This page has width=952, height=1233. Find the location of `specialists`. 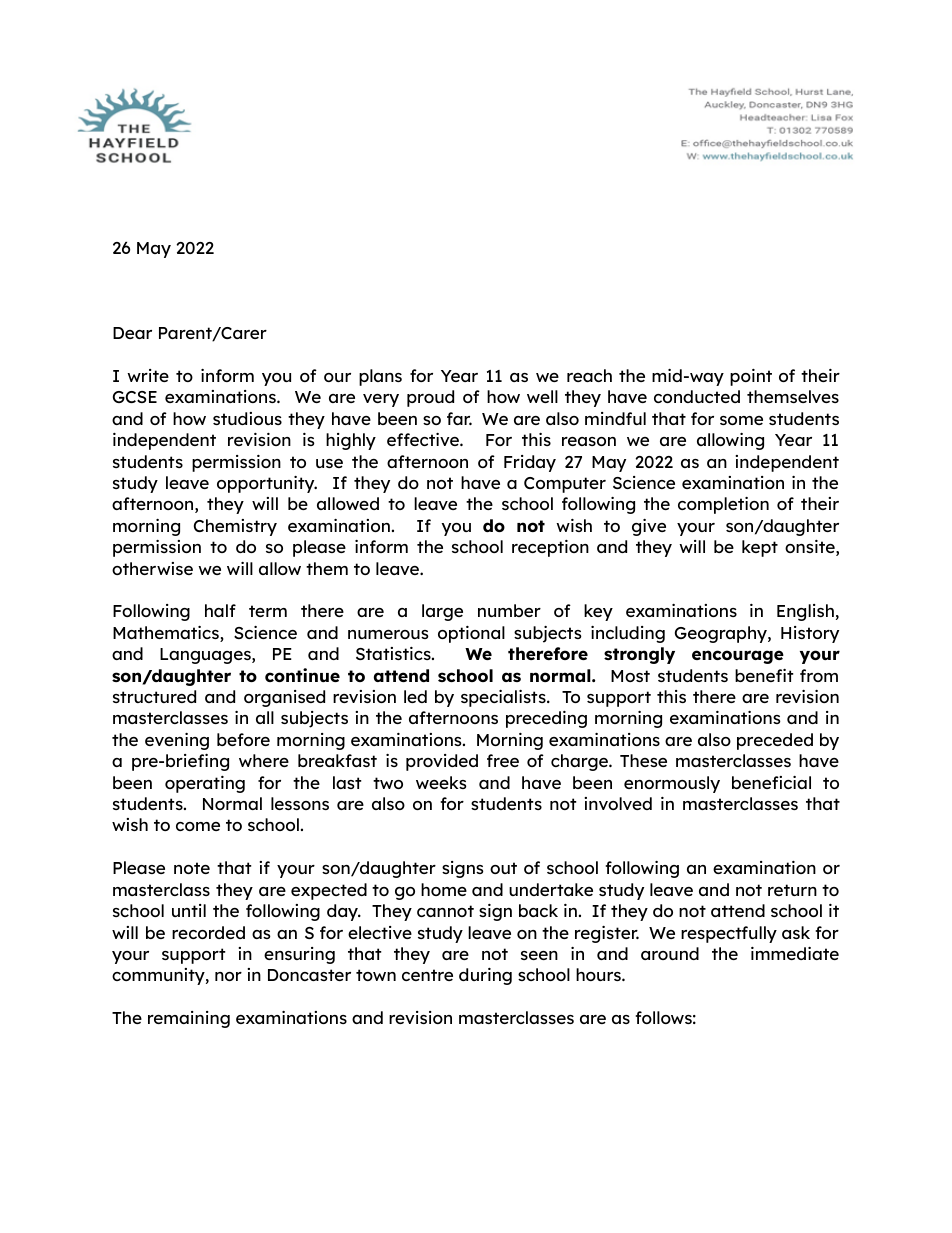

specialists is located at coordinates (504, 698).
